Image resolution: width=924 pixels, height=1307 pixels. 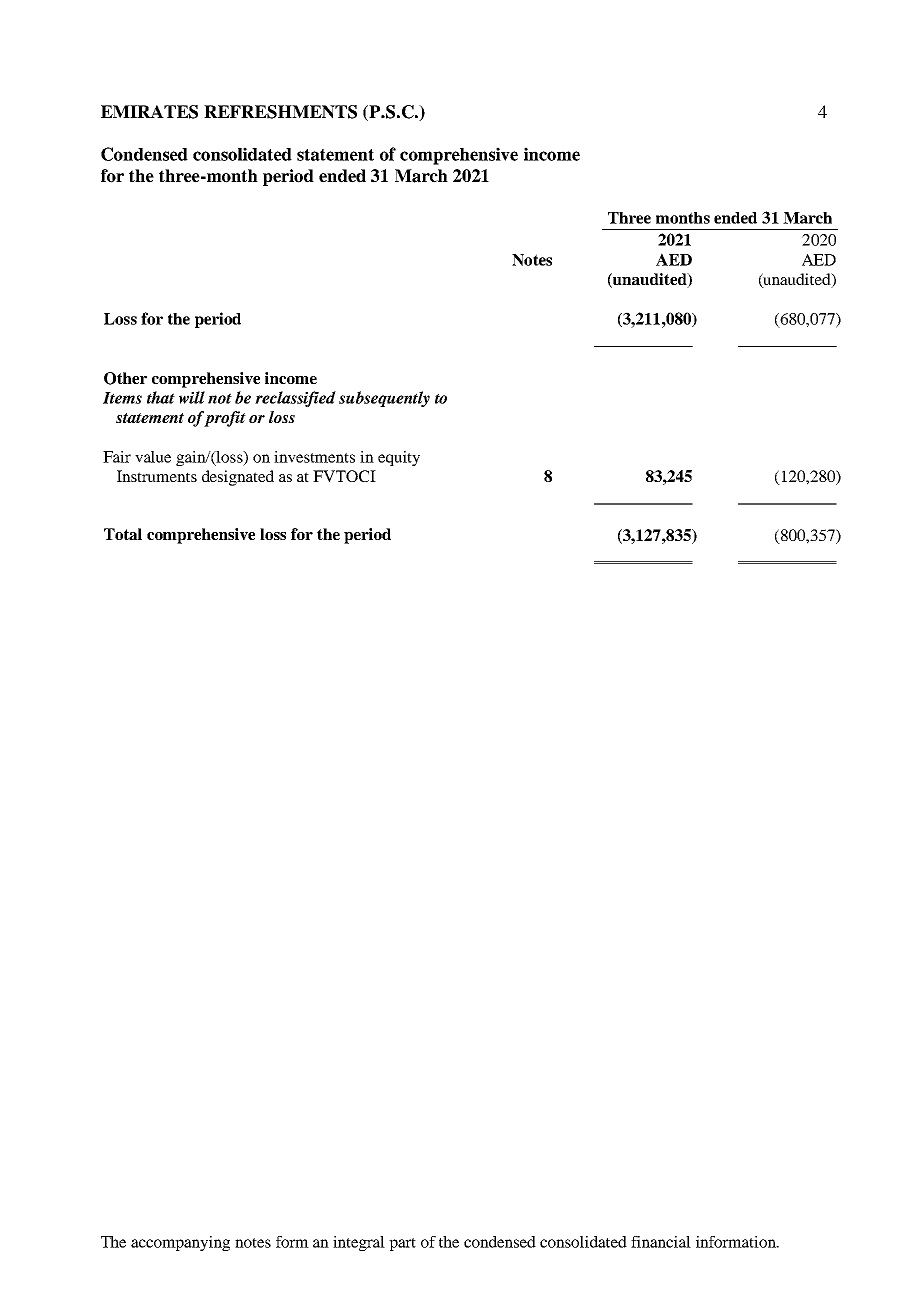 I want to click on investments, so click(x=314, y=457).
